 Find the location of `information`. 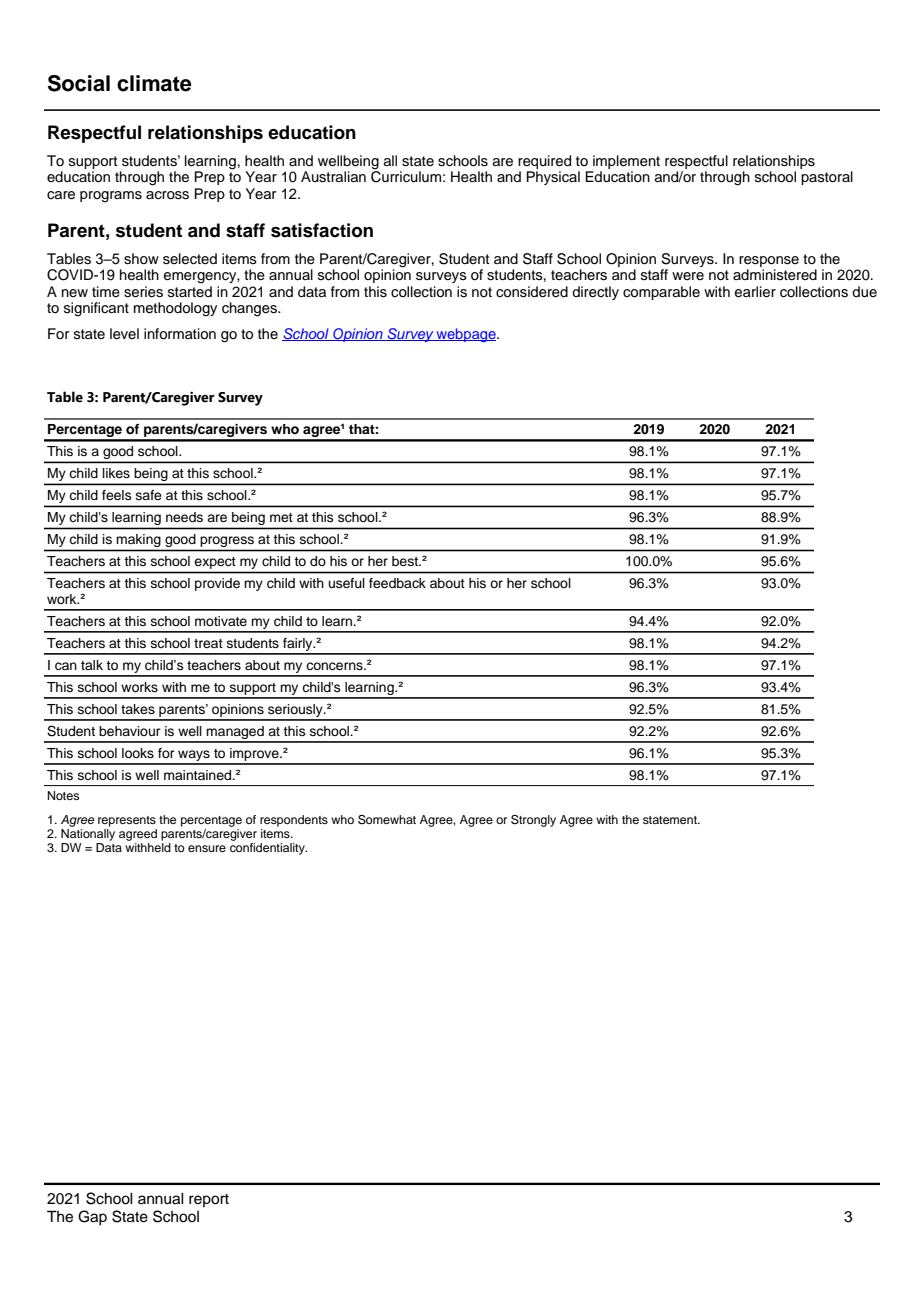

information is located at coordinates (180, 334).
